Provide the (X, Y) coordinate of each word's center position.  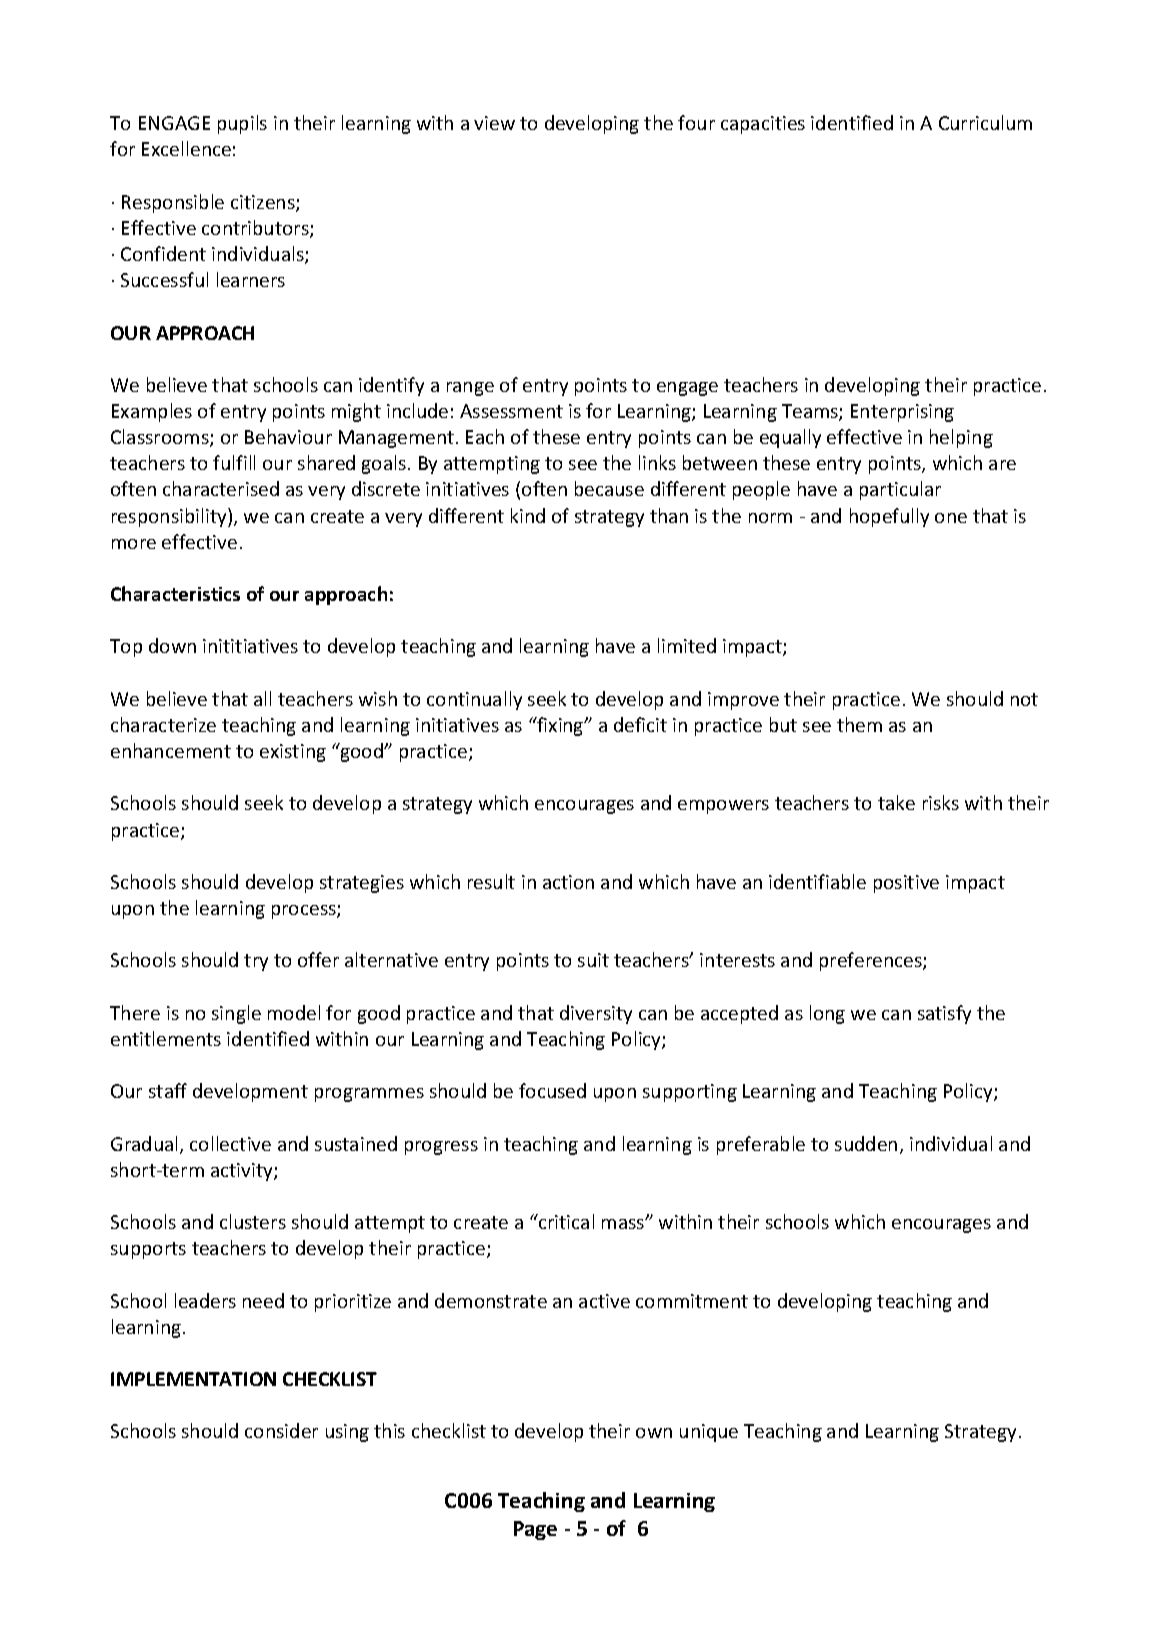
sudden (866, 1143)
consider (281, 1430)
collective (230, 1143)
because (609, 488)
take (896, 802)
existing (293, 753)
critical (565, 1221)
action (568, 882)
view (494, 123)
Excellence (186, 148)
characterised (221, 488)
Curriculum (985, 122)
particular (900, 490)
